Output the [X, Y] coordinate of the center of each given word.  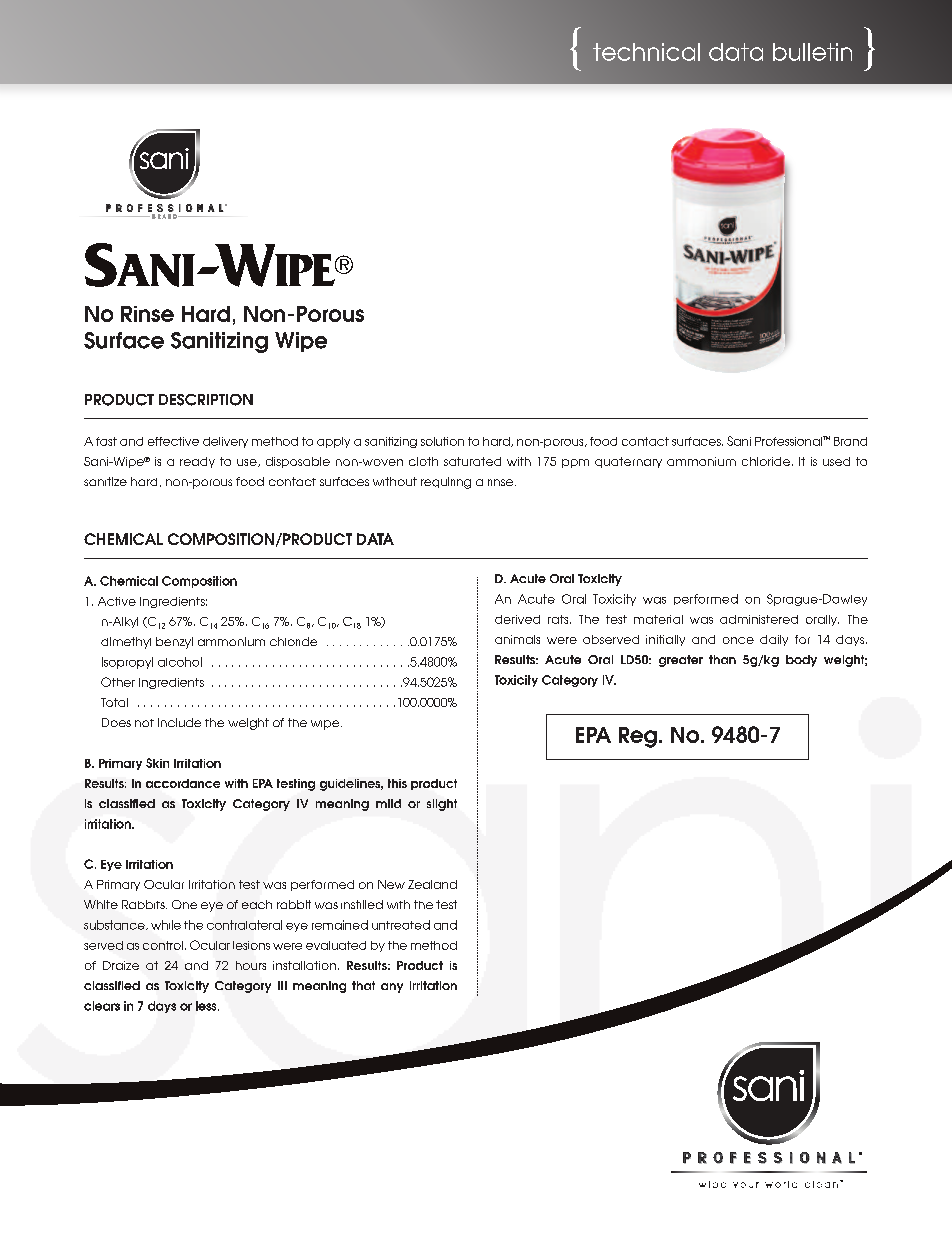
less [207, 1006]
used [836, 461]
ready [197, 462]
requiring [446, 483]
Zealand [432, 884]
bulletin [812, 52]
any [392, 988]
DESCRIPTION [206, 400]
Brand [850, 441]
